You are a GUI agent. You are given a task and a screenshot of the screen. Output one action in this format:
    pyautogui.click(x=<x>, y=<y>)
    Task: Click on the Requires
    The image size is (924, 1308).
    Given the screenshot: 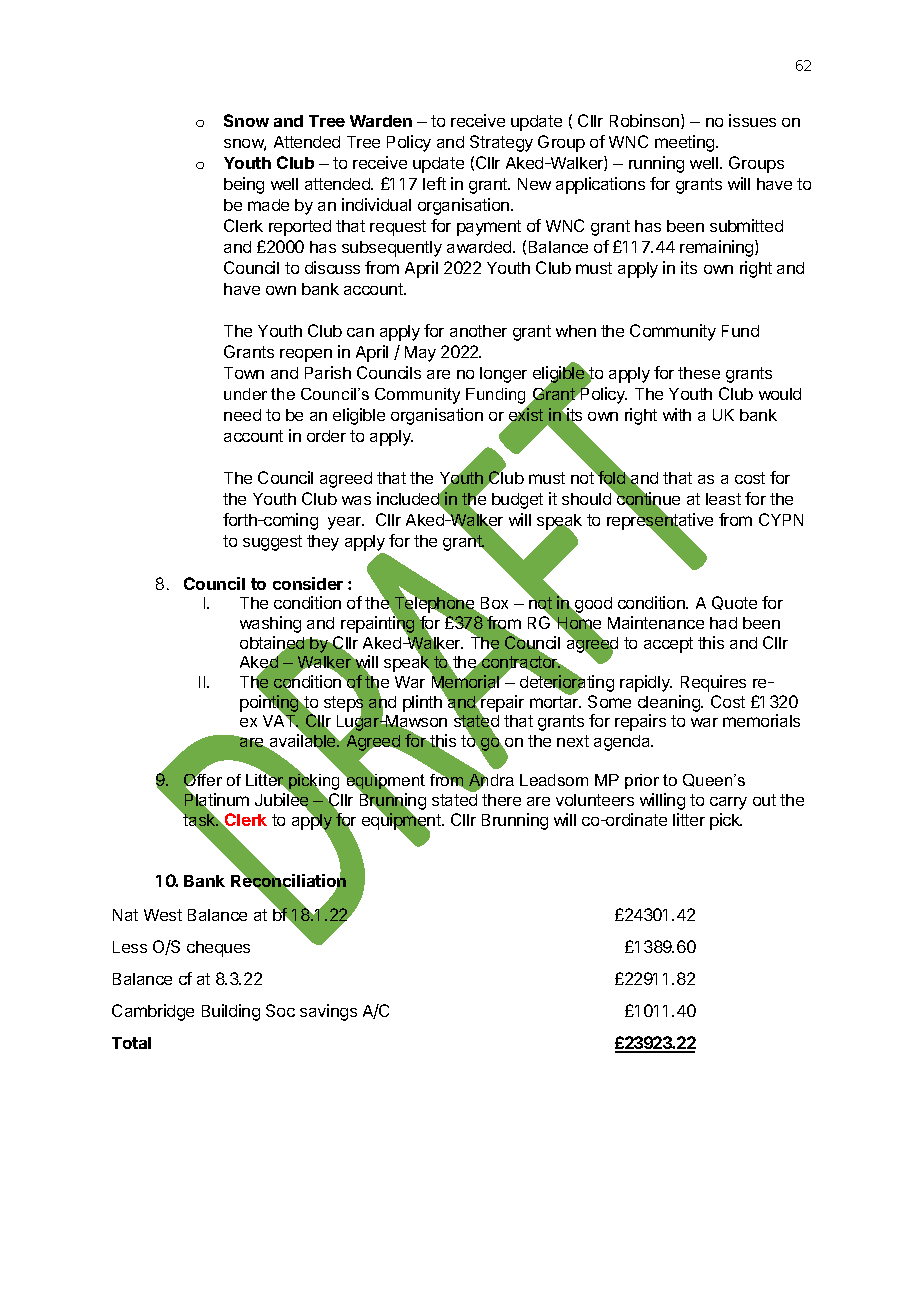 What is the action you would take?
    pyautogui.click(x=713, y=683)
